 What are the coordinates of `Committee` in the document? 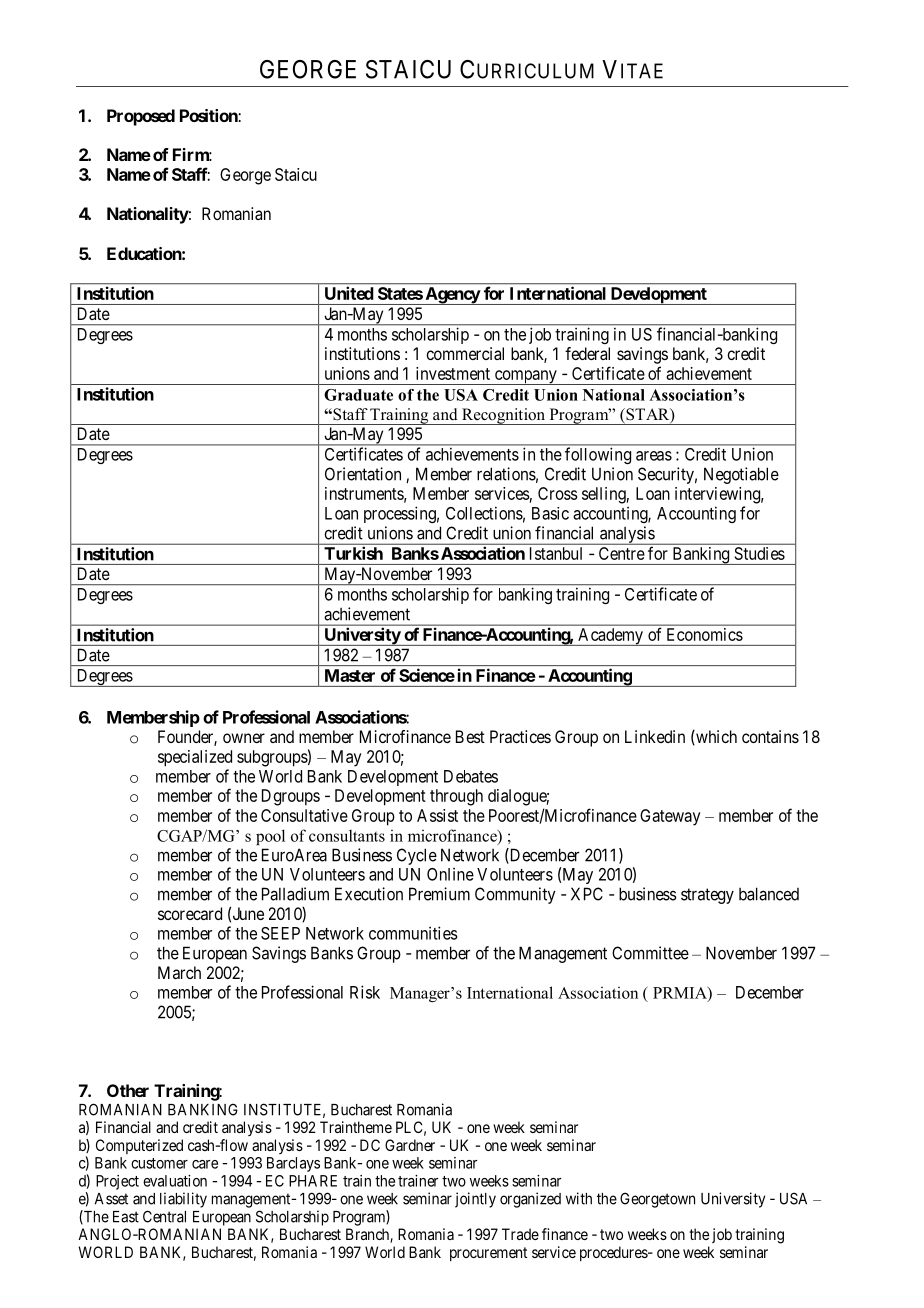 It's located at (650, 953).
